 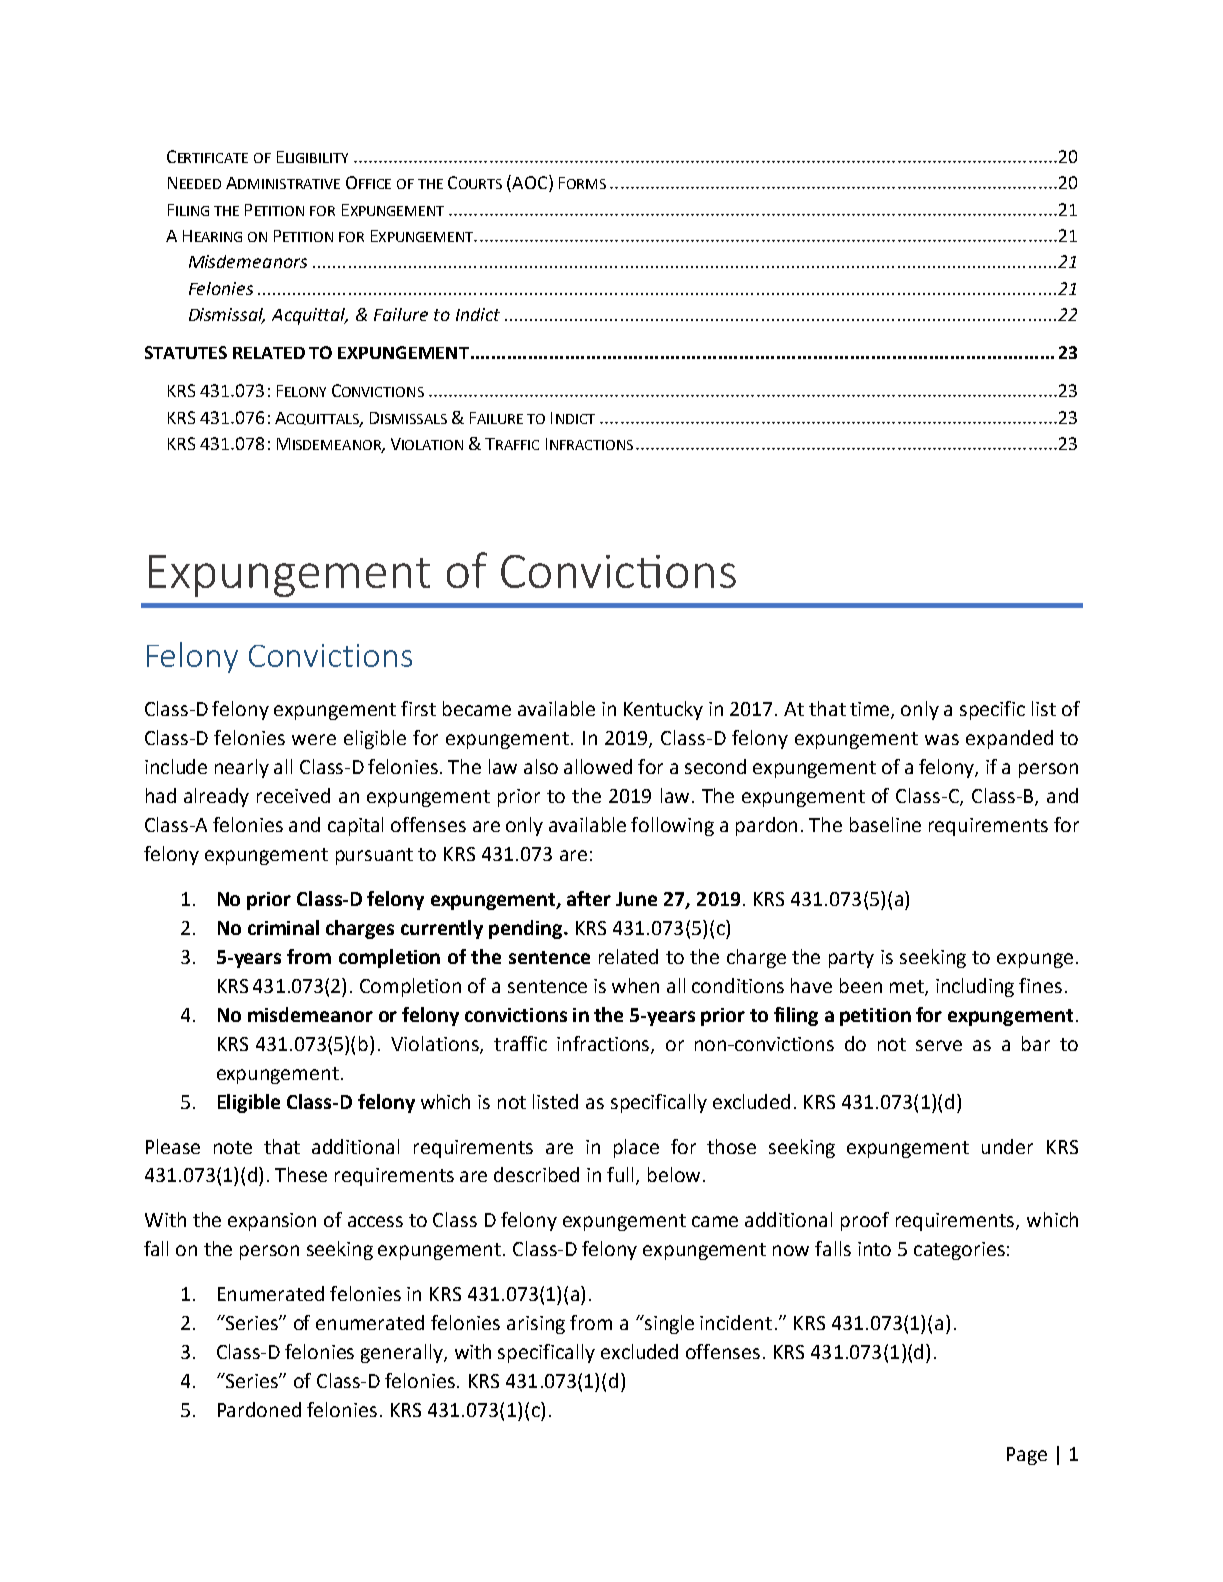 I want to click on received, so click(x=293, y=795).
